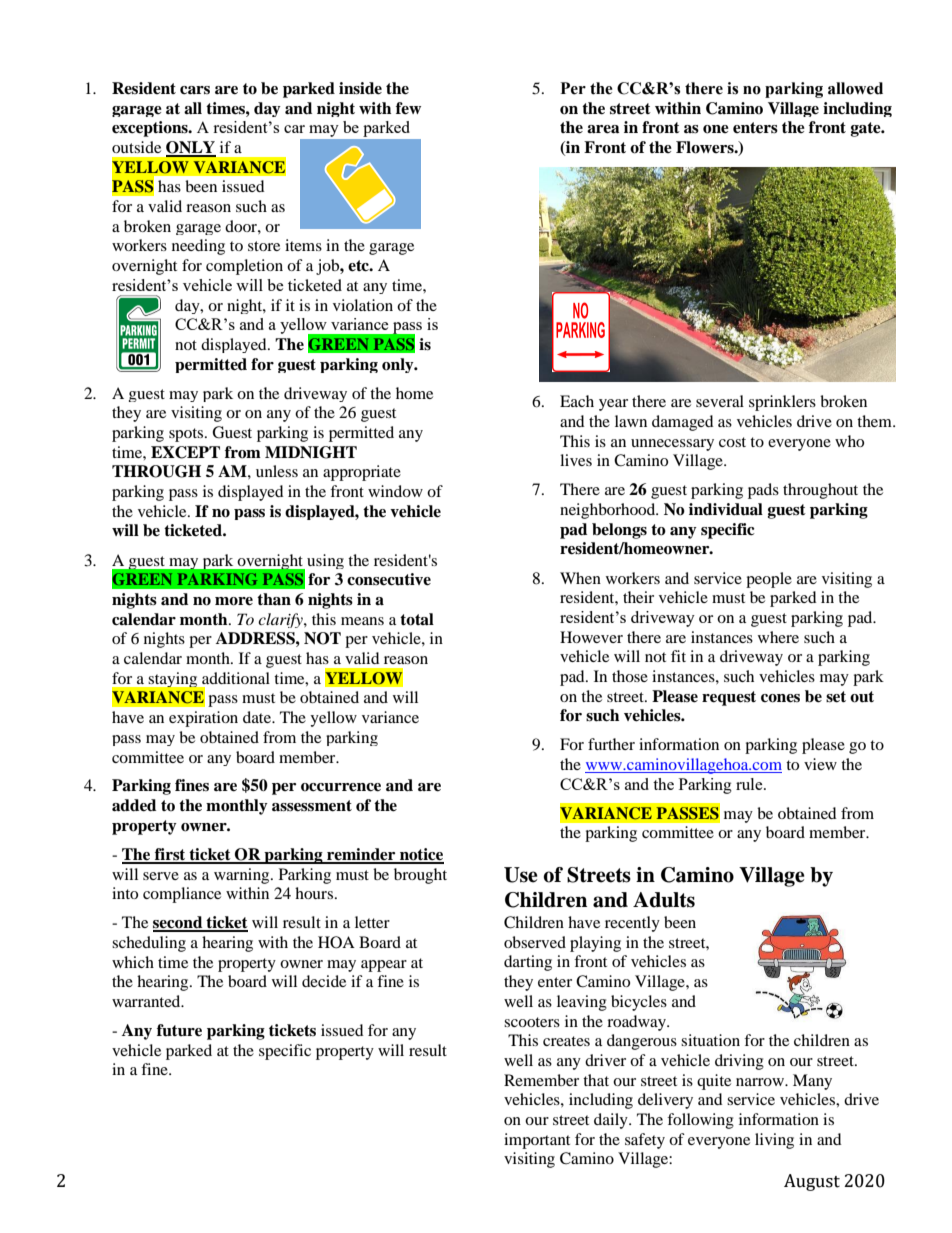  What do you see at coordinates (778, 637) in the screenshot?
I see `where` at bounding box center [778, 637].
